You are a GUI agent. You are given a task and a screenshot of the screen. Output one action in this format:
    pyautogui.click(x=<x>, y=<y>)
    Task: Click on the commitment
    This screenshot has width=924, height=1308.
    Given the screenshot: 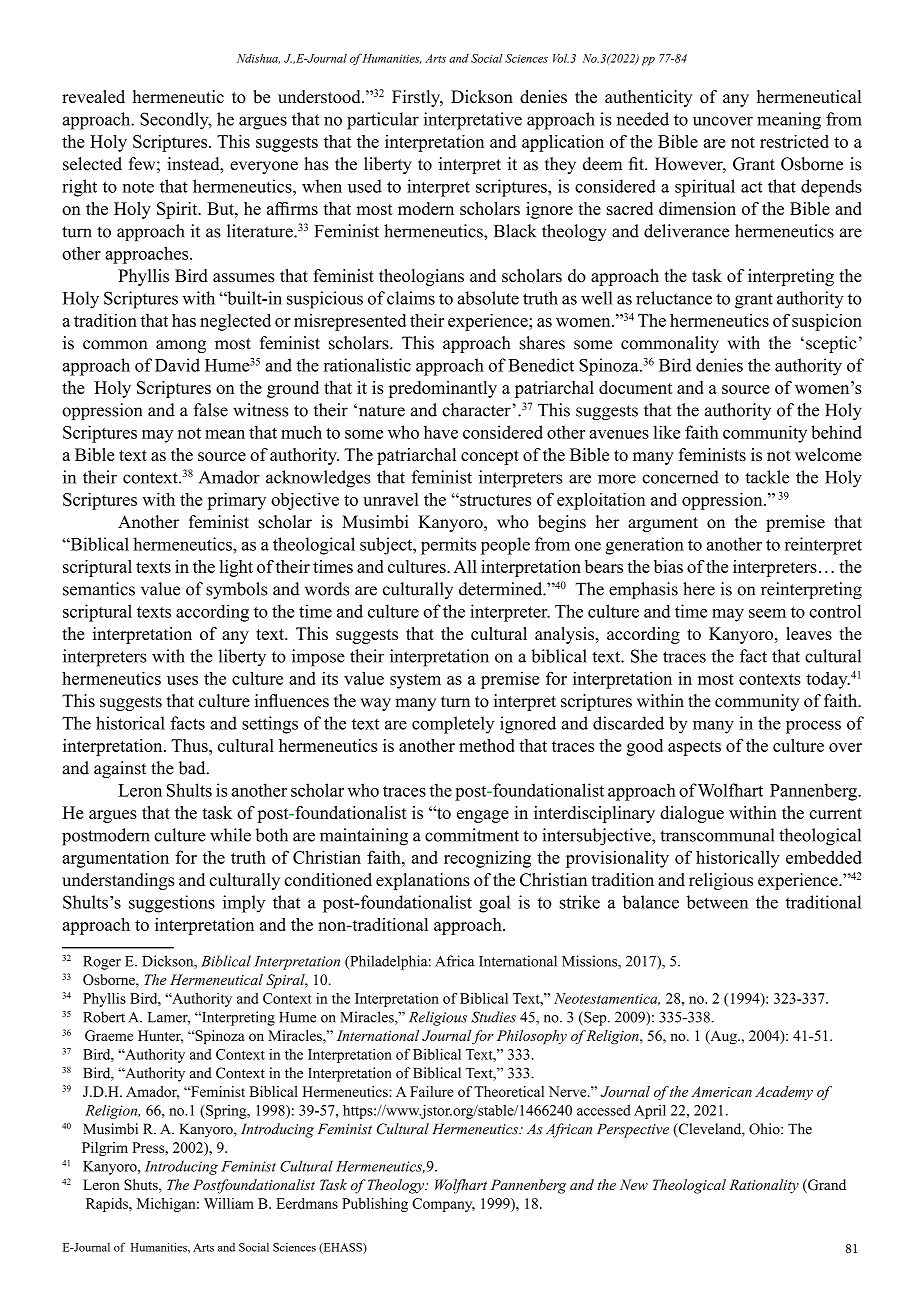 What is the action you would take?
    pyautogui.click(x=472, y=835)
